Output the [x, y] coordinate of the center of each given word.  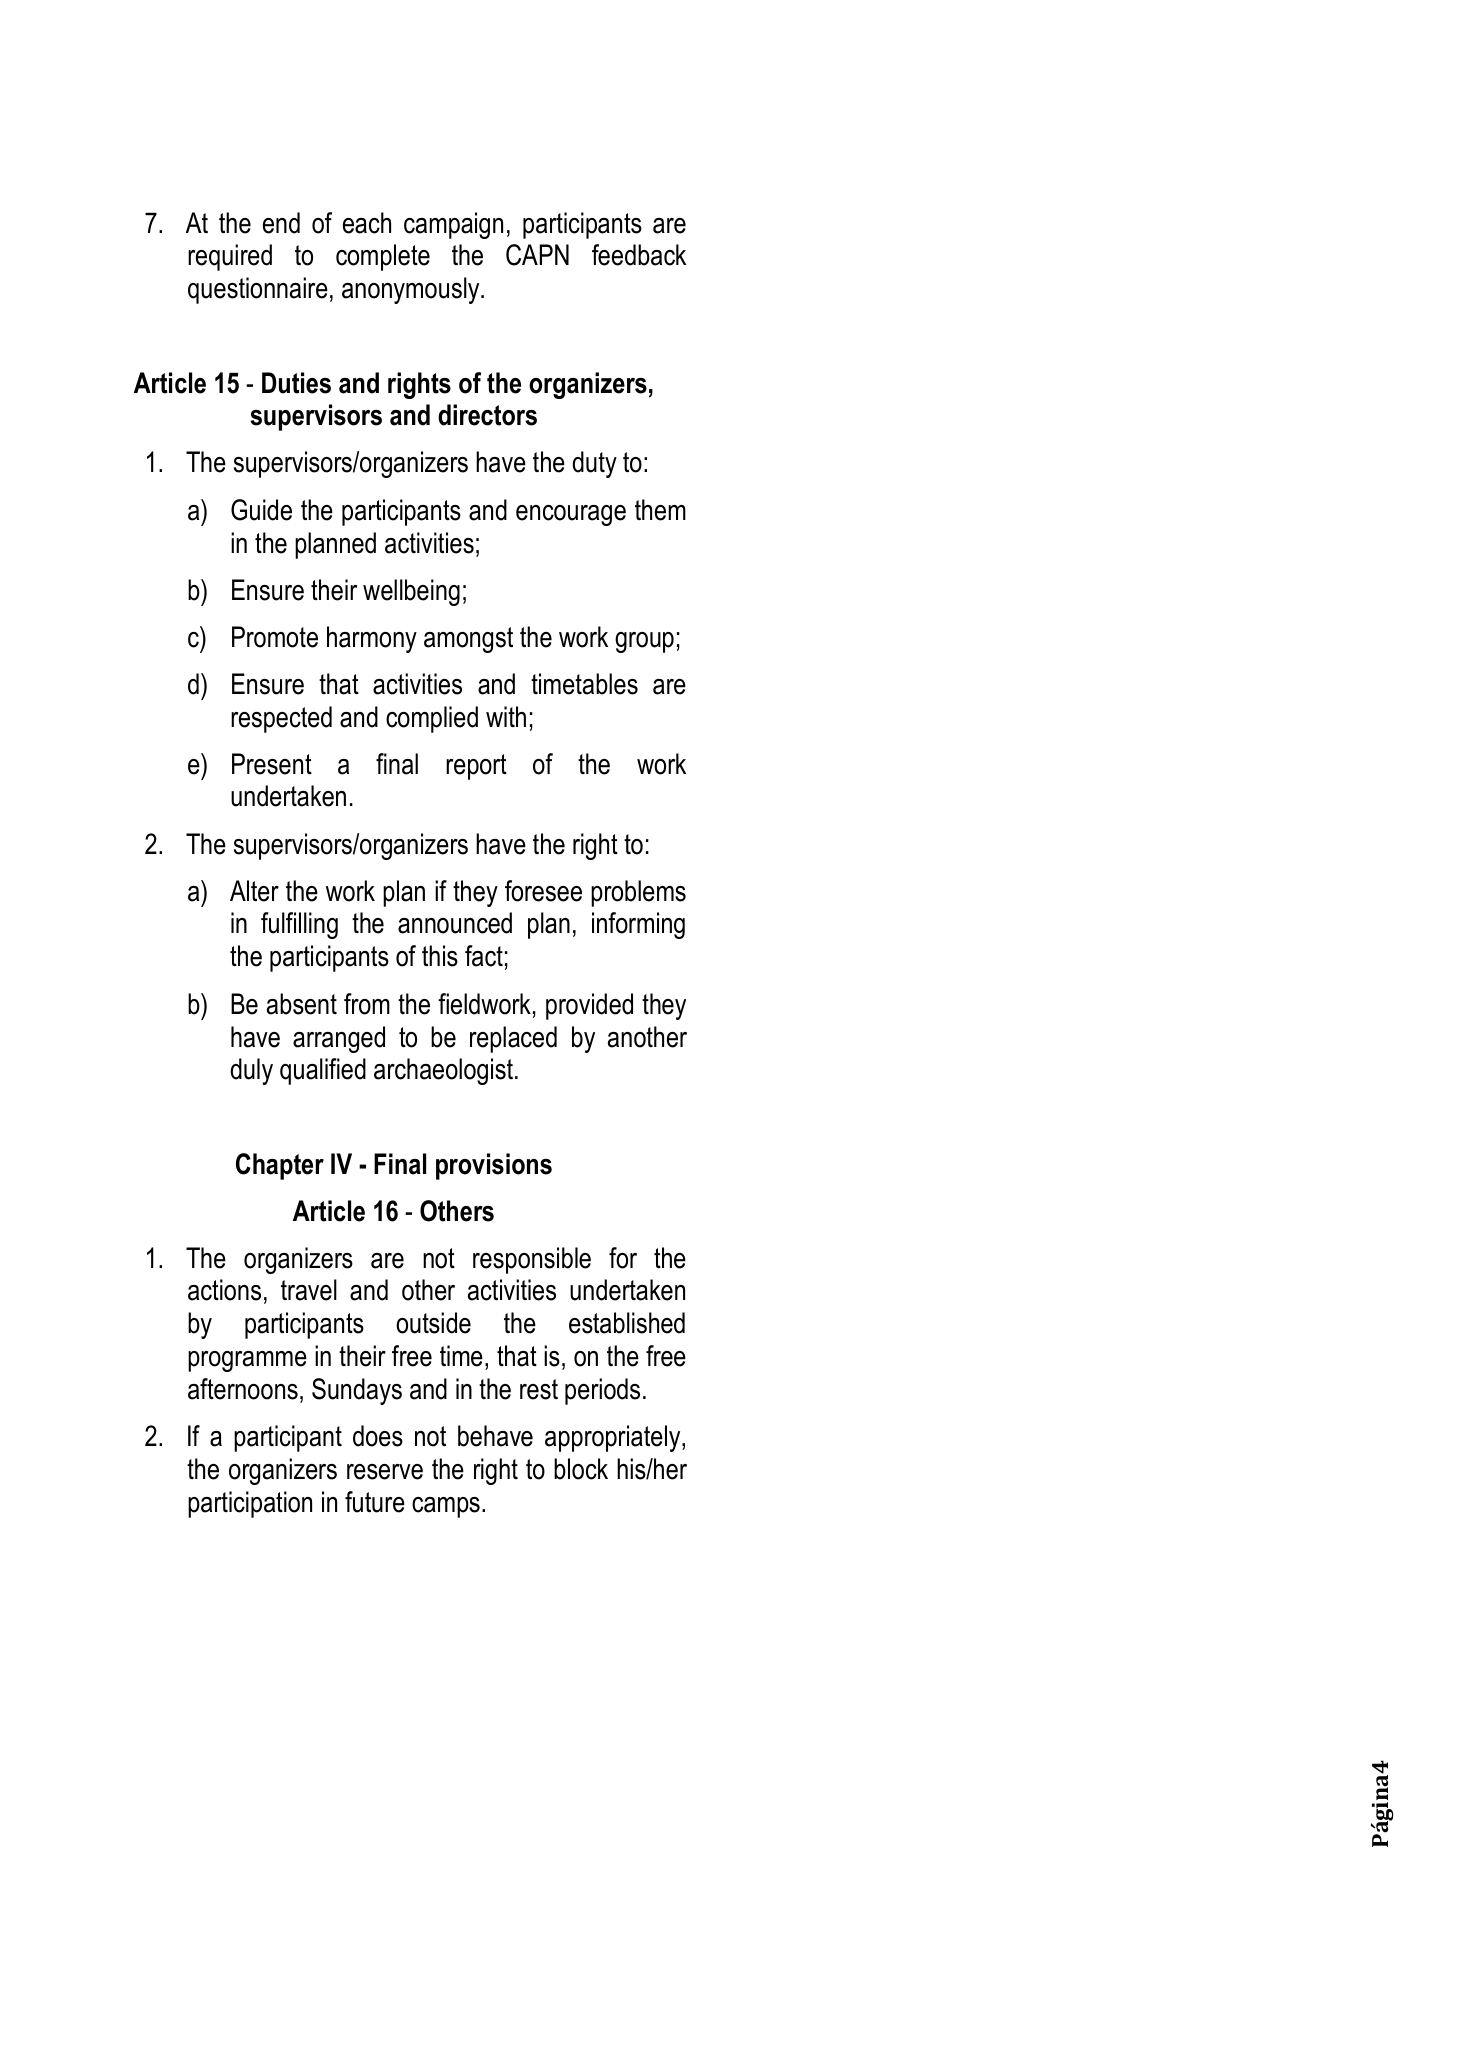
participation [250, 1504]
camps [446, 1507]
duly [251, 1071]
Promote [275, 637]
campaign [453, 225]
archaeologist [443, 1071]
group [644, 642]
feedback [639, 255]
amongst [468, 640]
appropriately [614, 1438]
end [281, 223]
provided [589, 1006]
